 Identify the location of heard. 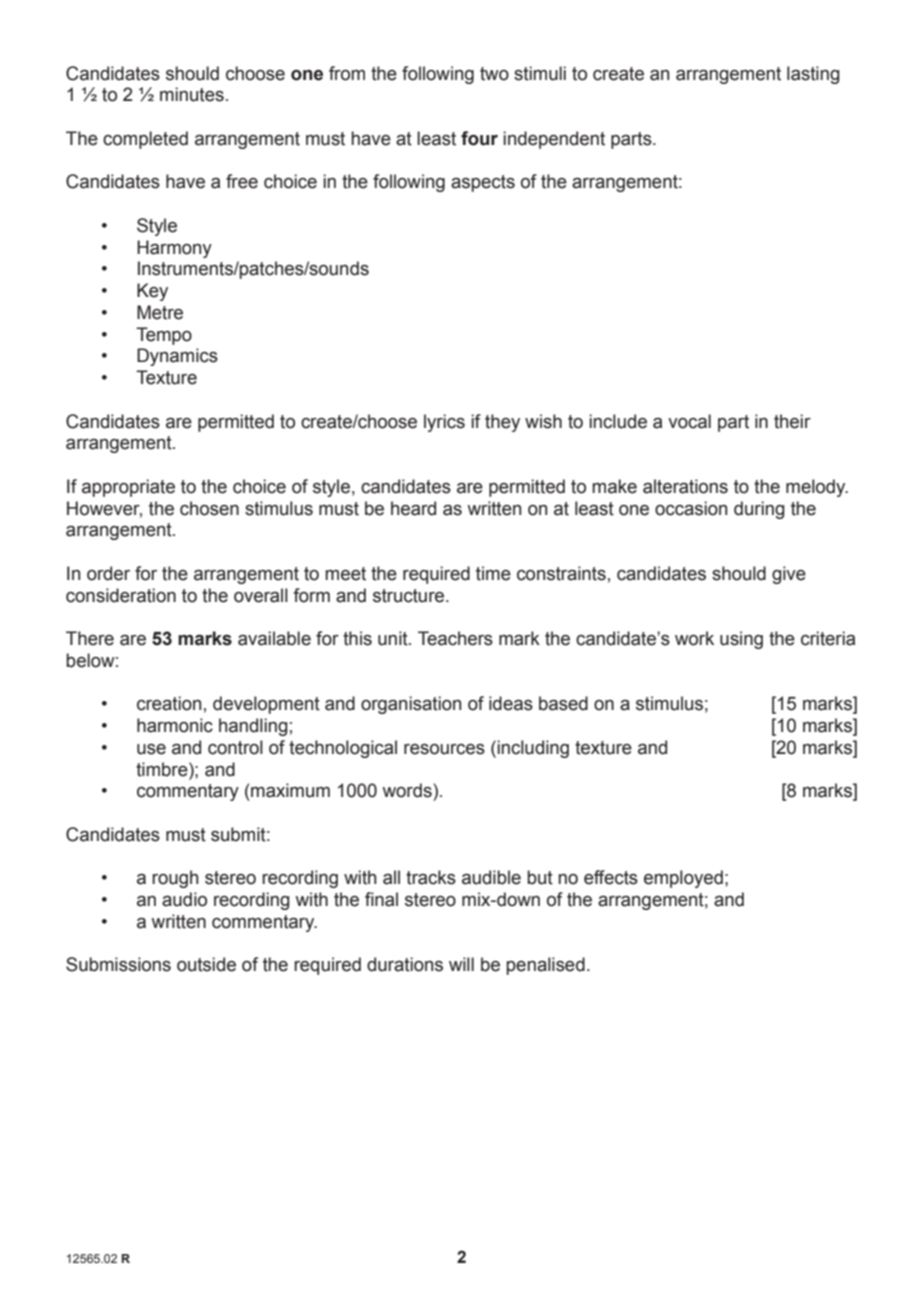
(413, 508).
